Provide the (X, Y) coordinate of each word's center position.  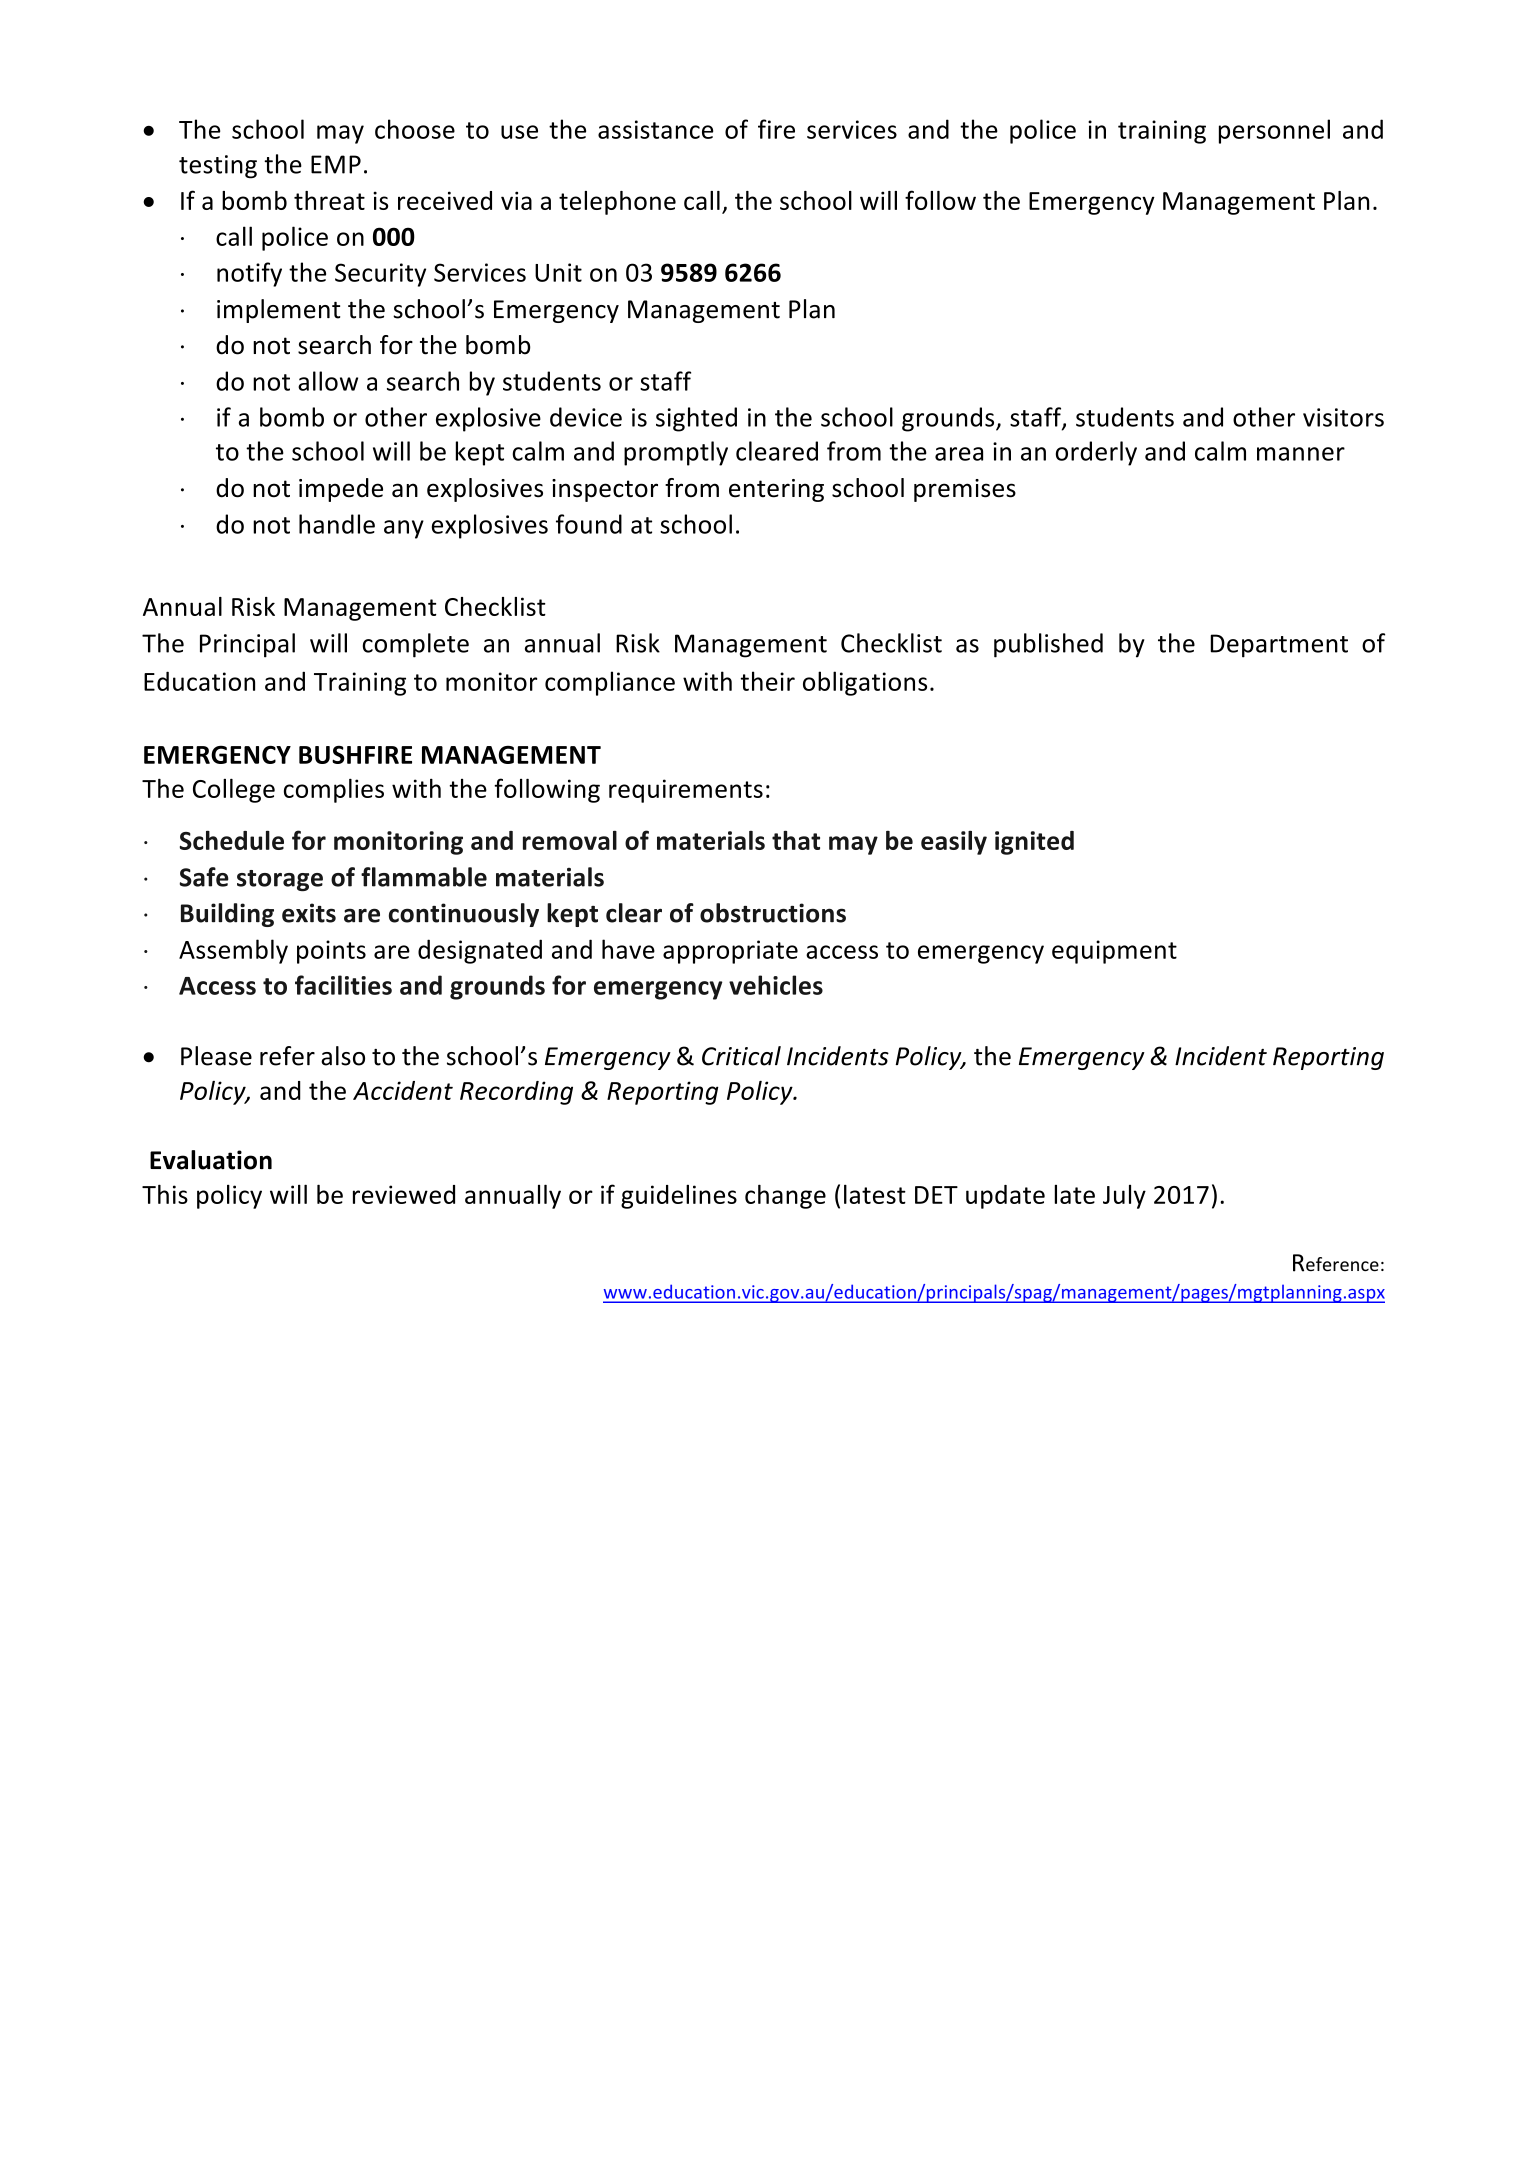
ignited (1034, 843)
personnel (1274, 131)
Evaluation (211, 1160)
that (796, 840)
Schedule (232, 840)
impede (341, 490)
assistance (655, 129)
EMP (336, 164)
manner (1301, 454)
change (785, 1196)
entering (776, 490)
